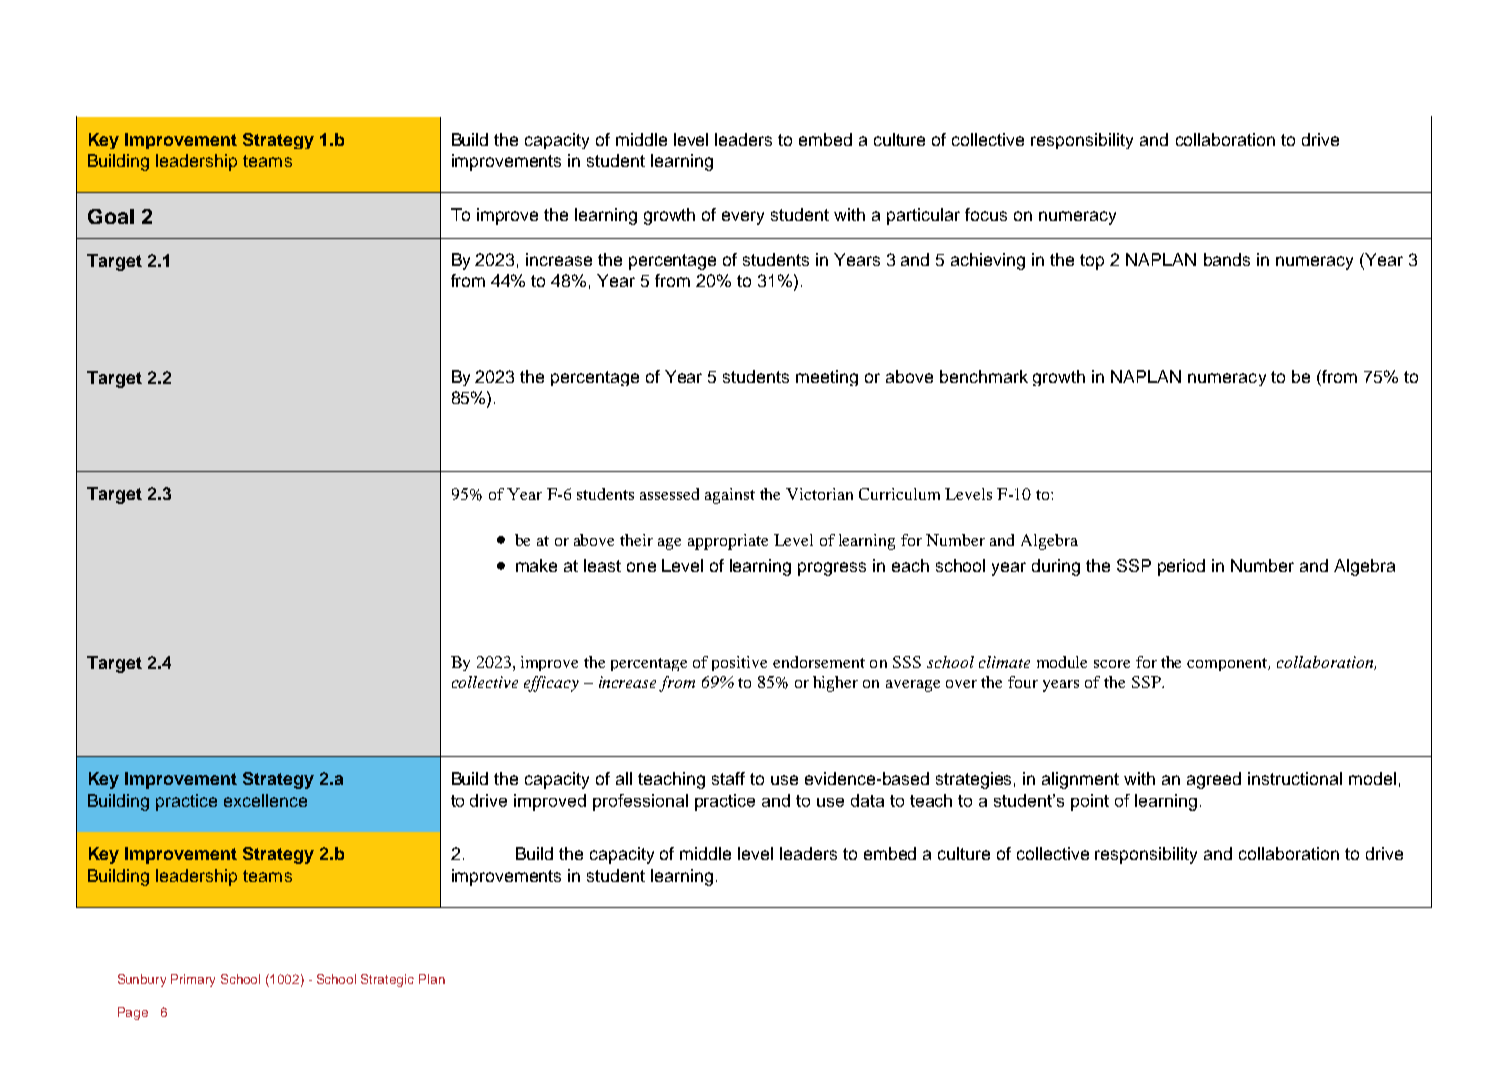 The image size is (1509, 1067). What do you see at coordinates (743, 218) in the image?
I see `every` at bounding box center [743, 218].
